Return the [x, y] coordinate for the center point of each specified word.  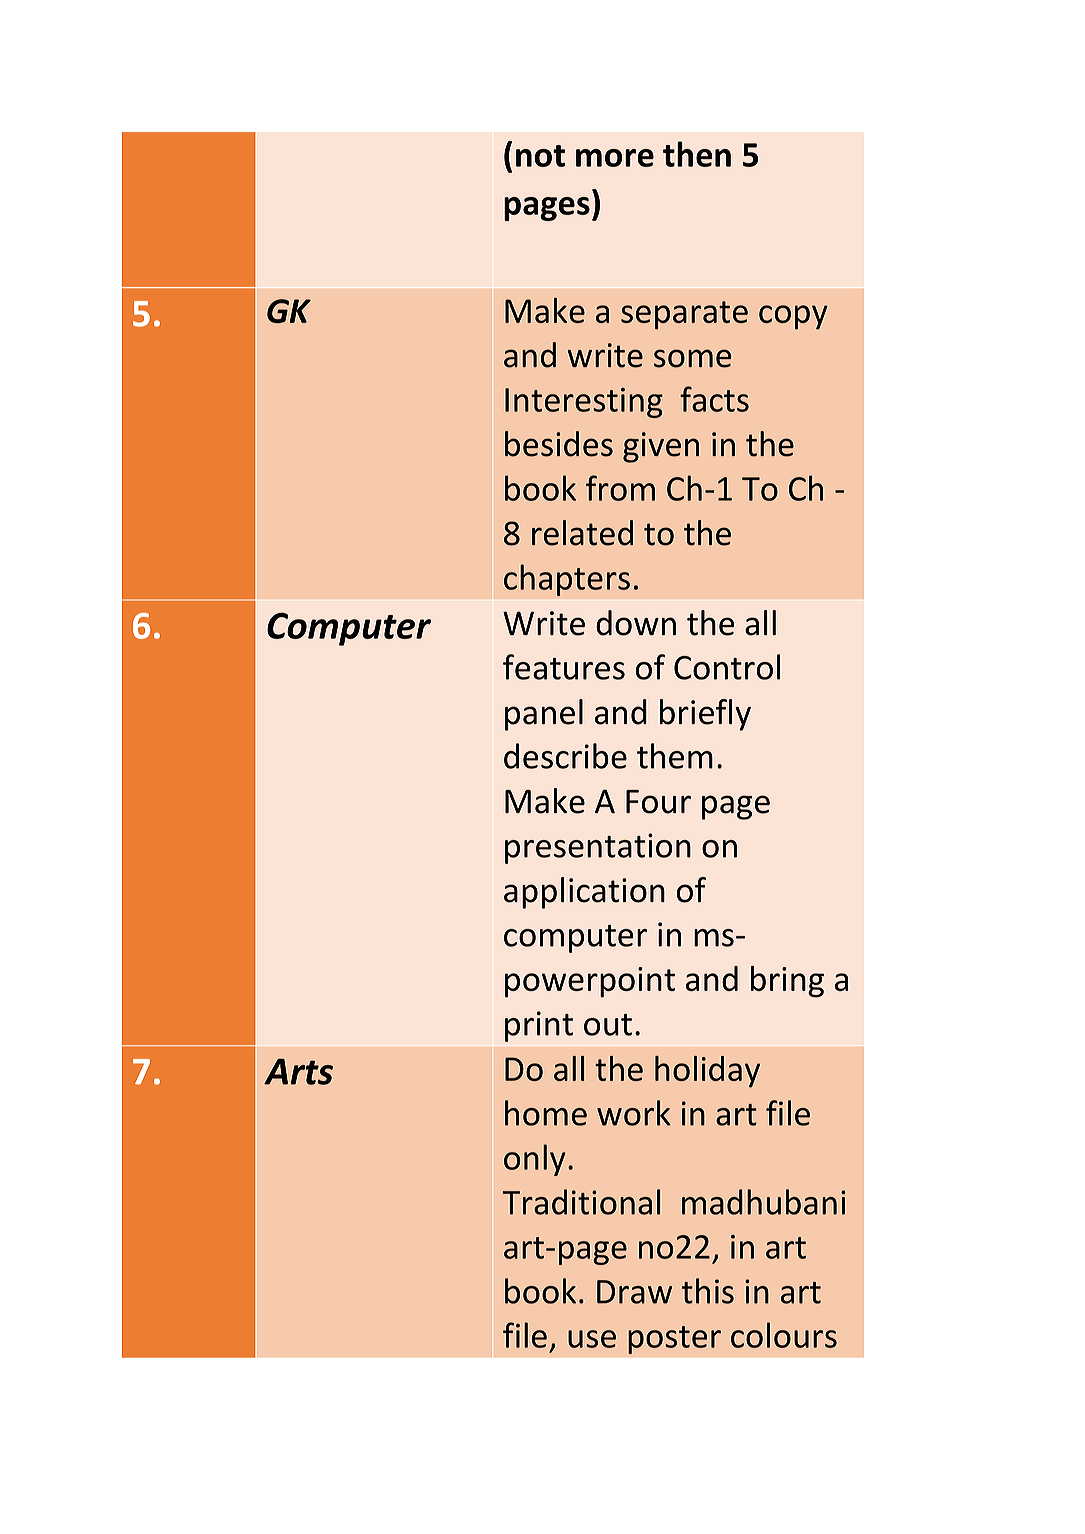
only [535, 1160]
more [615, 158]
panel [544, 715]
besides [559, 444]
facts [714, 399]
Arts [298, 1072]
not [540, 156]
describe [565, 756]
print [539, 1026]
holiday [707, 1072]
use [592, 1339]
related [582, 533]
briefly [705, 715]
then [697, 154]
